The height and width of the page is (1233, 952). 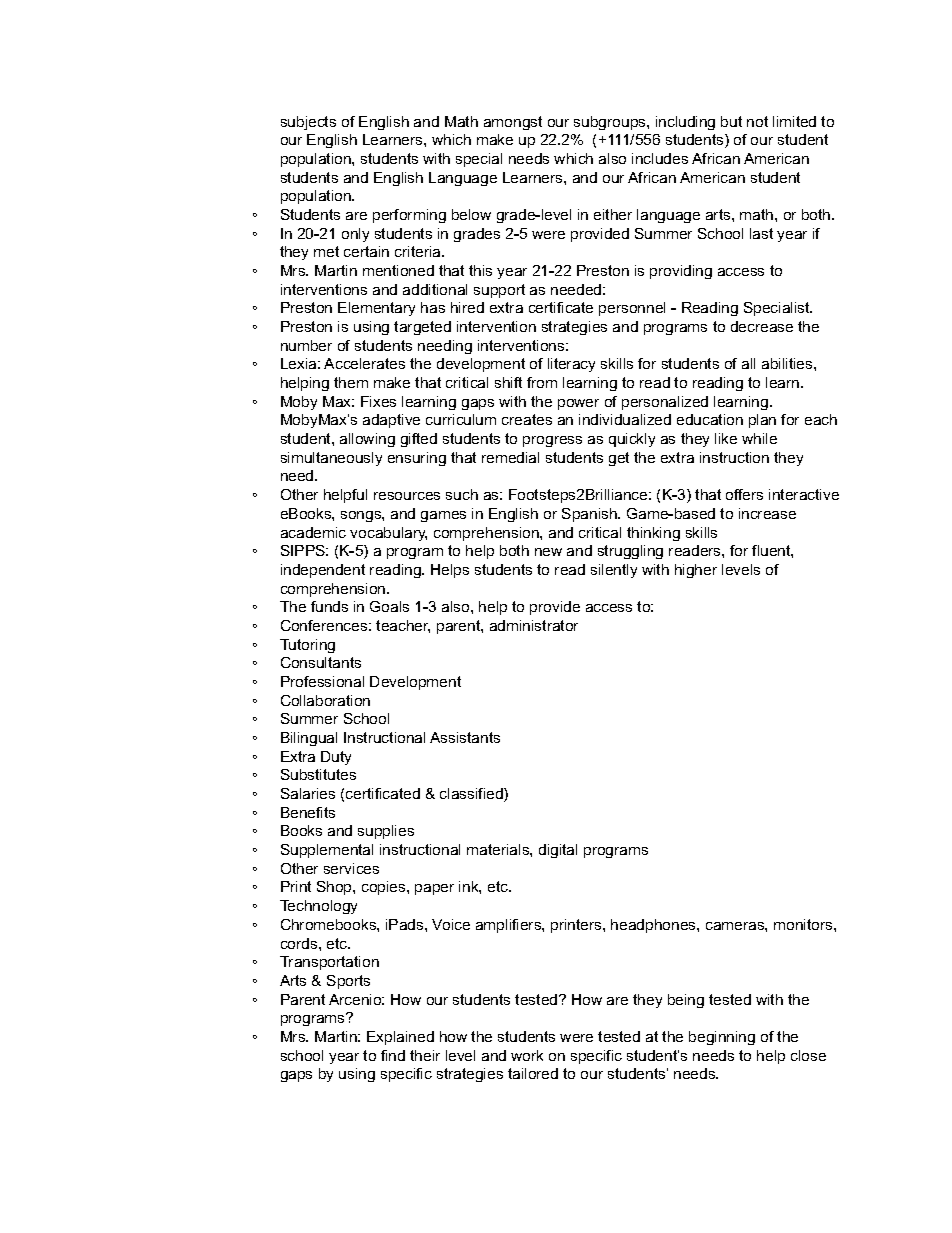 What do you see at coordinates (759, 438) in the page?
I see `while` at bounding box center [759, 438].
